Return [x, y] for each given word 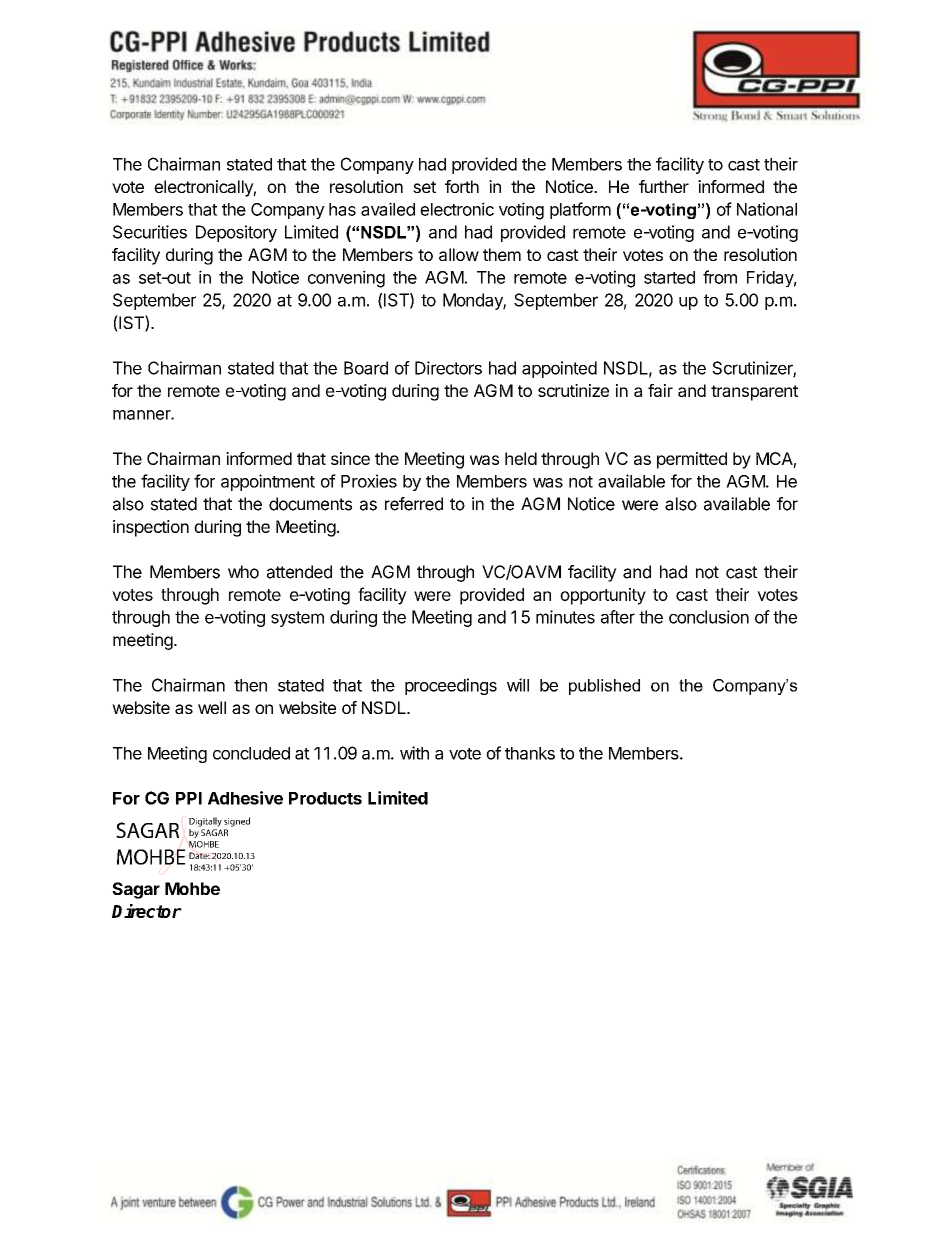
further [664, 186]
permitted [692, 460]
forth [462, 186]
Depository [236, 233]
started [669, 277]
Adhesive [245, 798]
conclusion [709, 617]
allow [459, 254]
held [521, 458]
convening [346, 279]
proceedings [451, 686]
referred [414, 504]
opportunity [603, 596]
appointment [268, 482]
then [250, 685]
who [243, 572]
